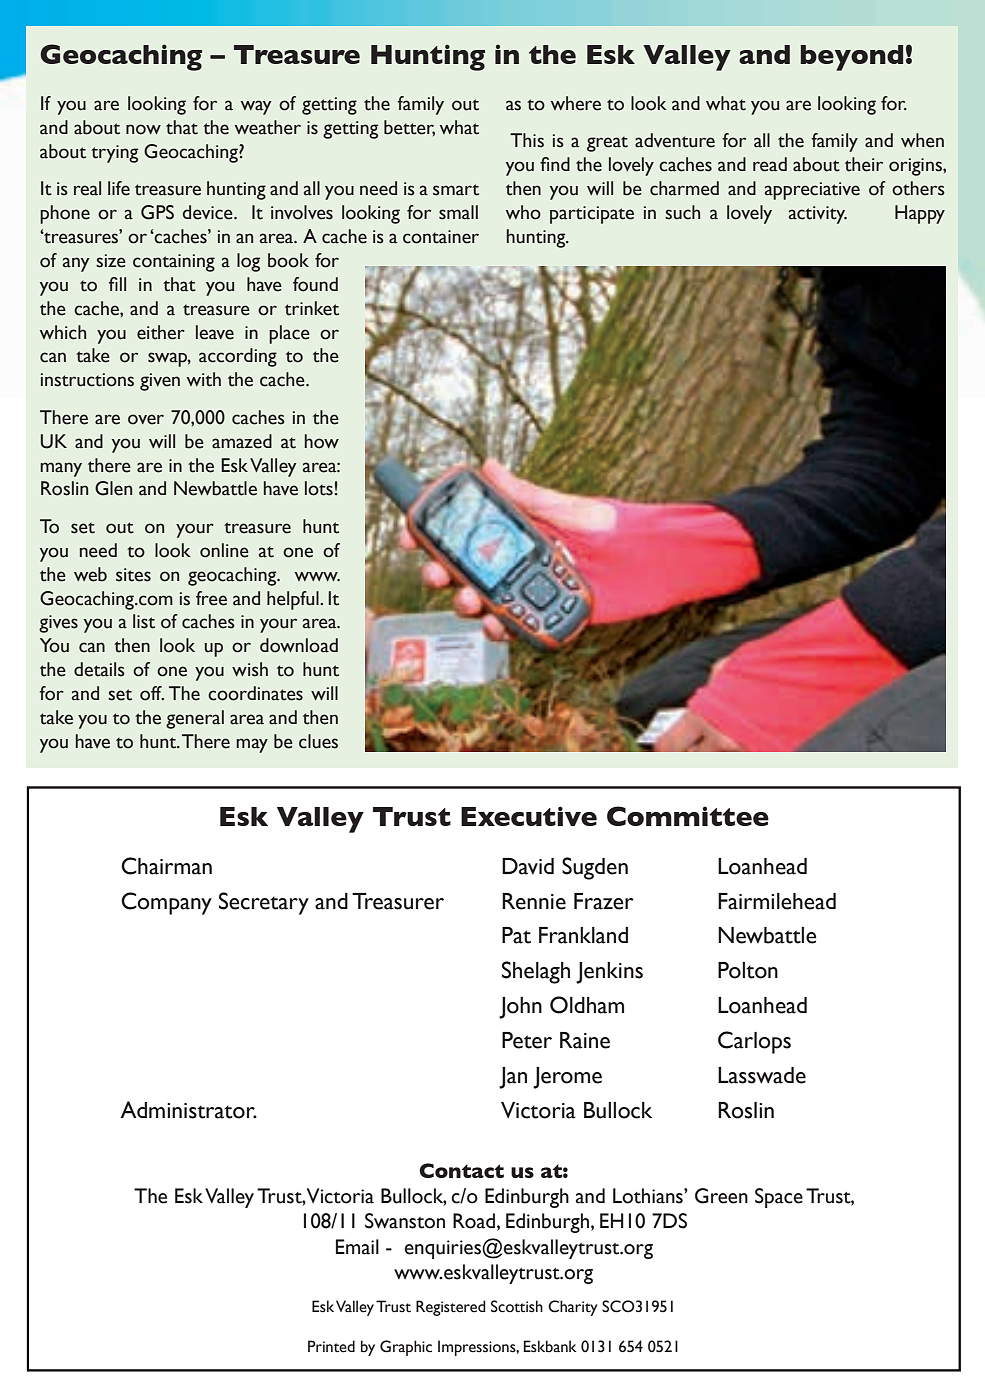  What do you see at coordinates (688, 816) in the screenshot?
I see `Committee` at bounding box center [688, 816].
